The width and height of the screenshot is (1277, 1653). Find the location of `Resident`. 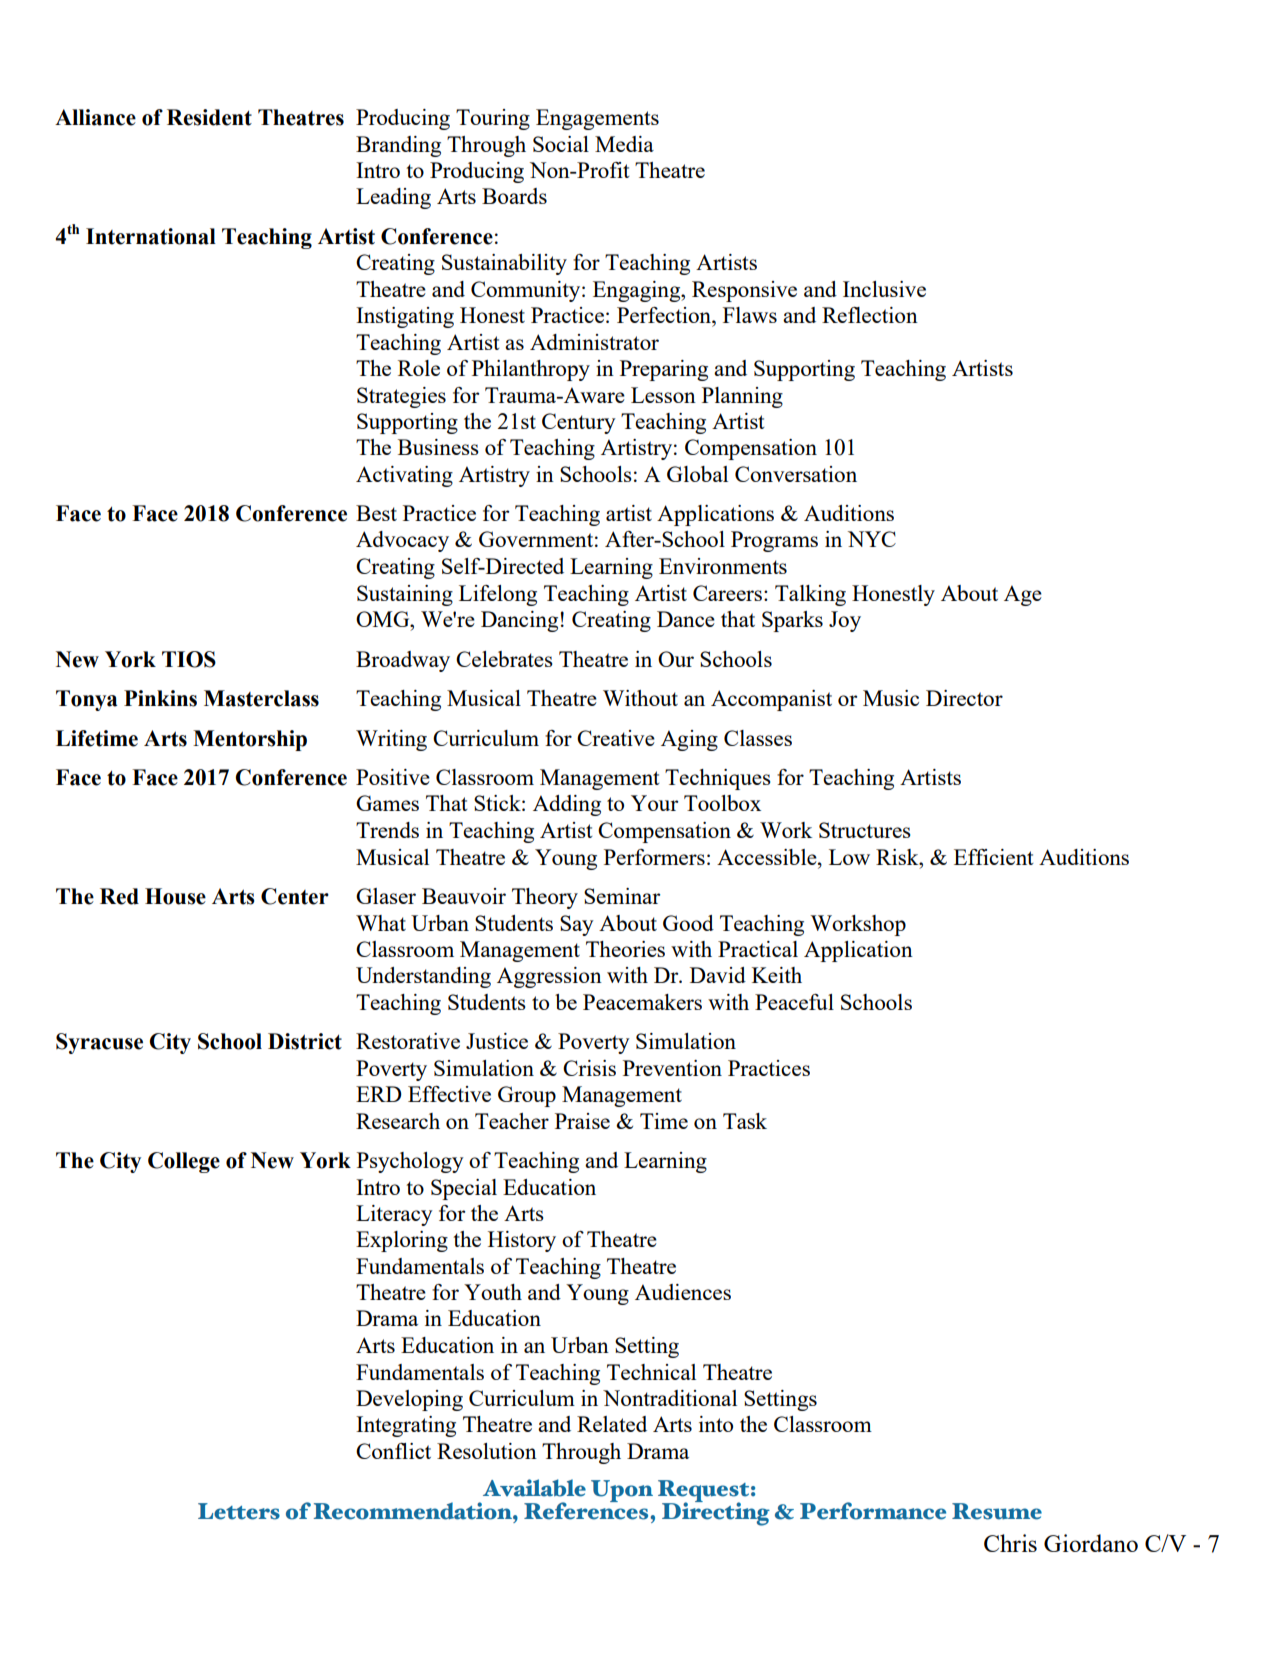

Resident is located at coordinates (209, 117).
